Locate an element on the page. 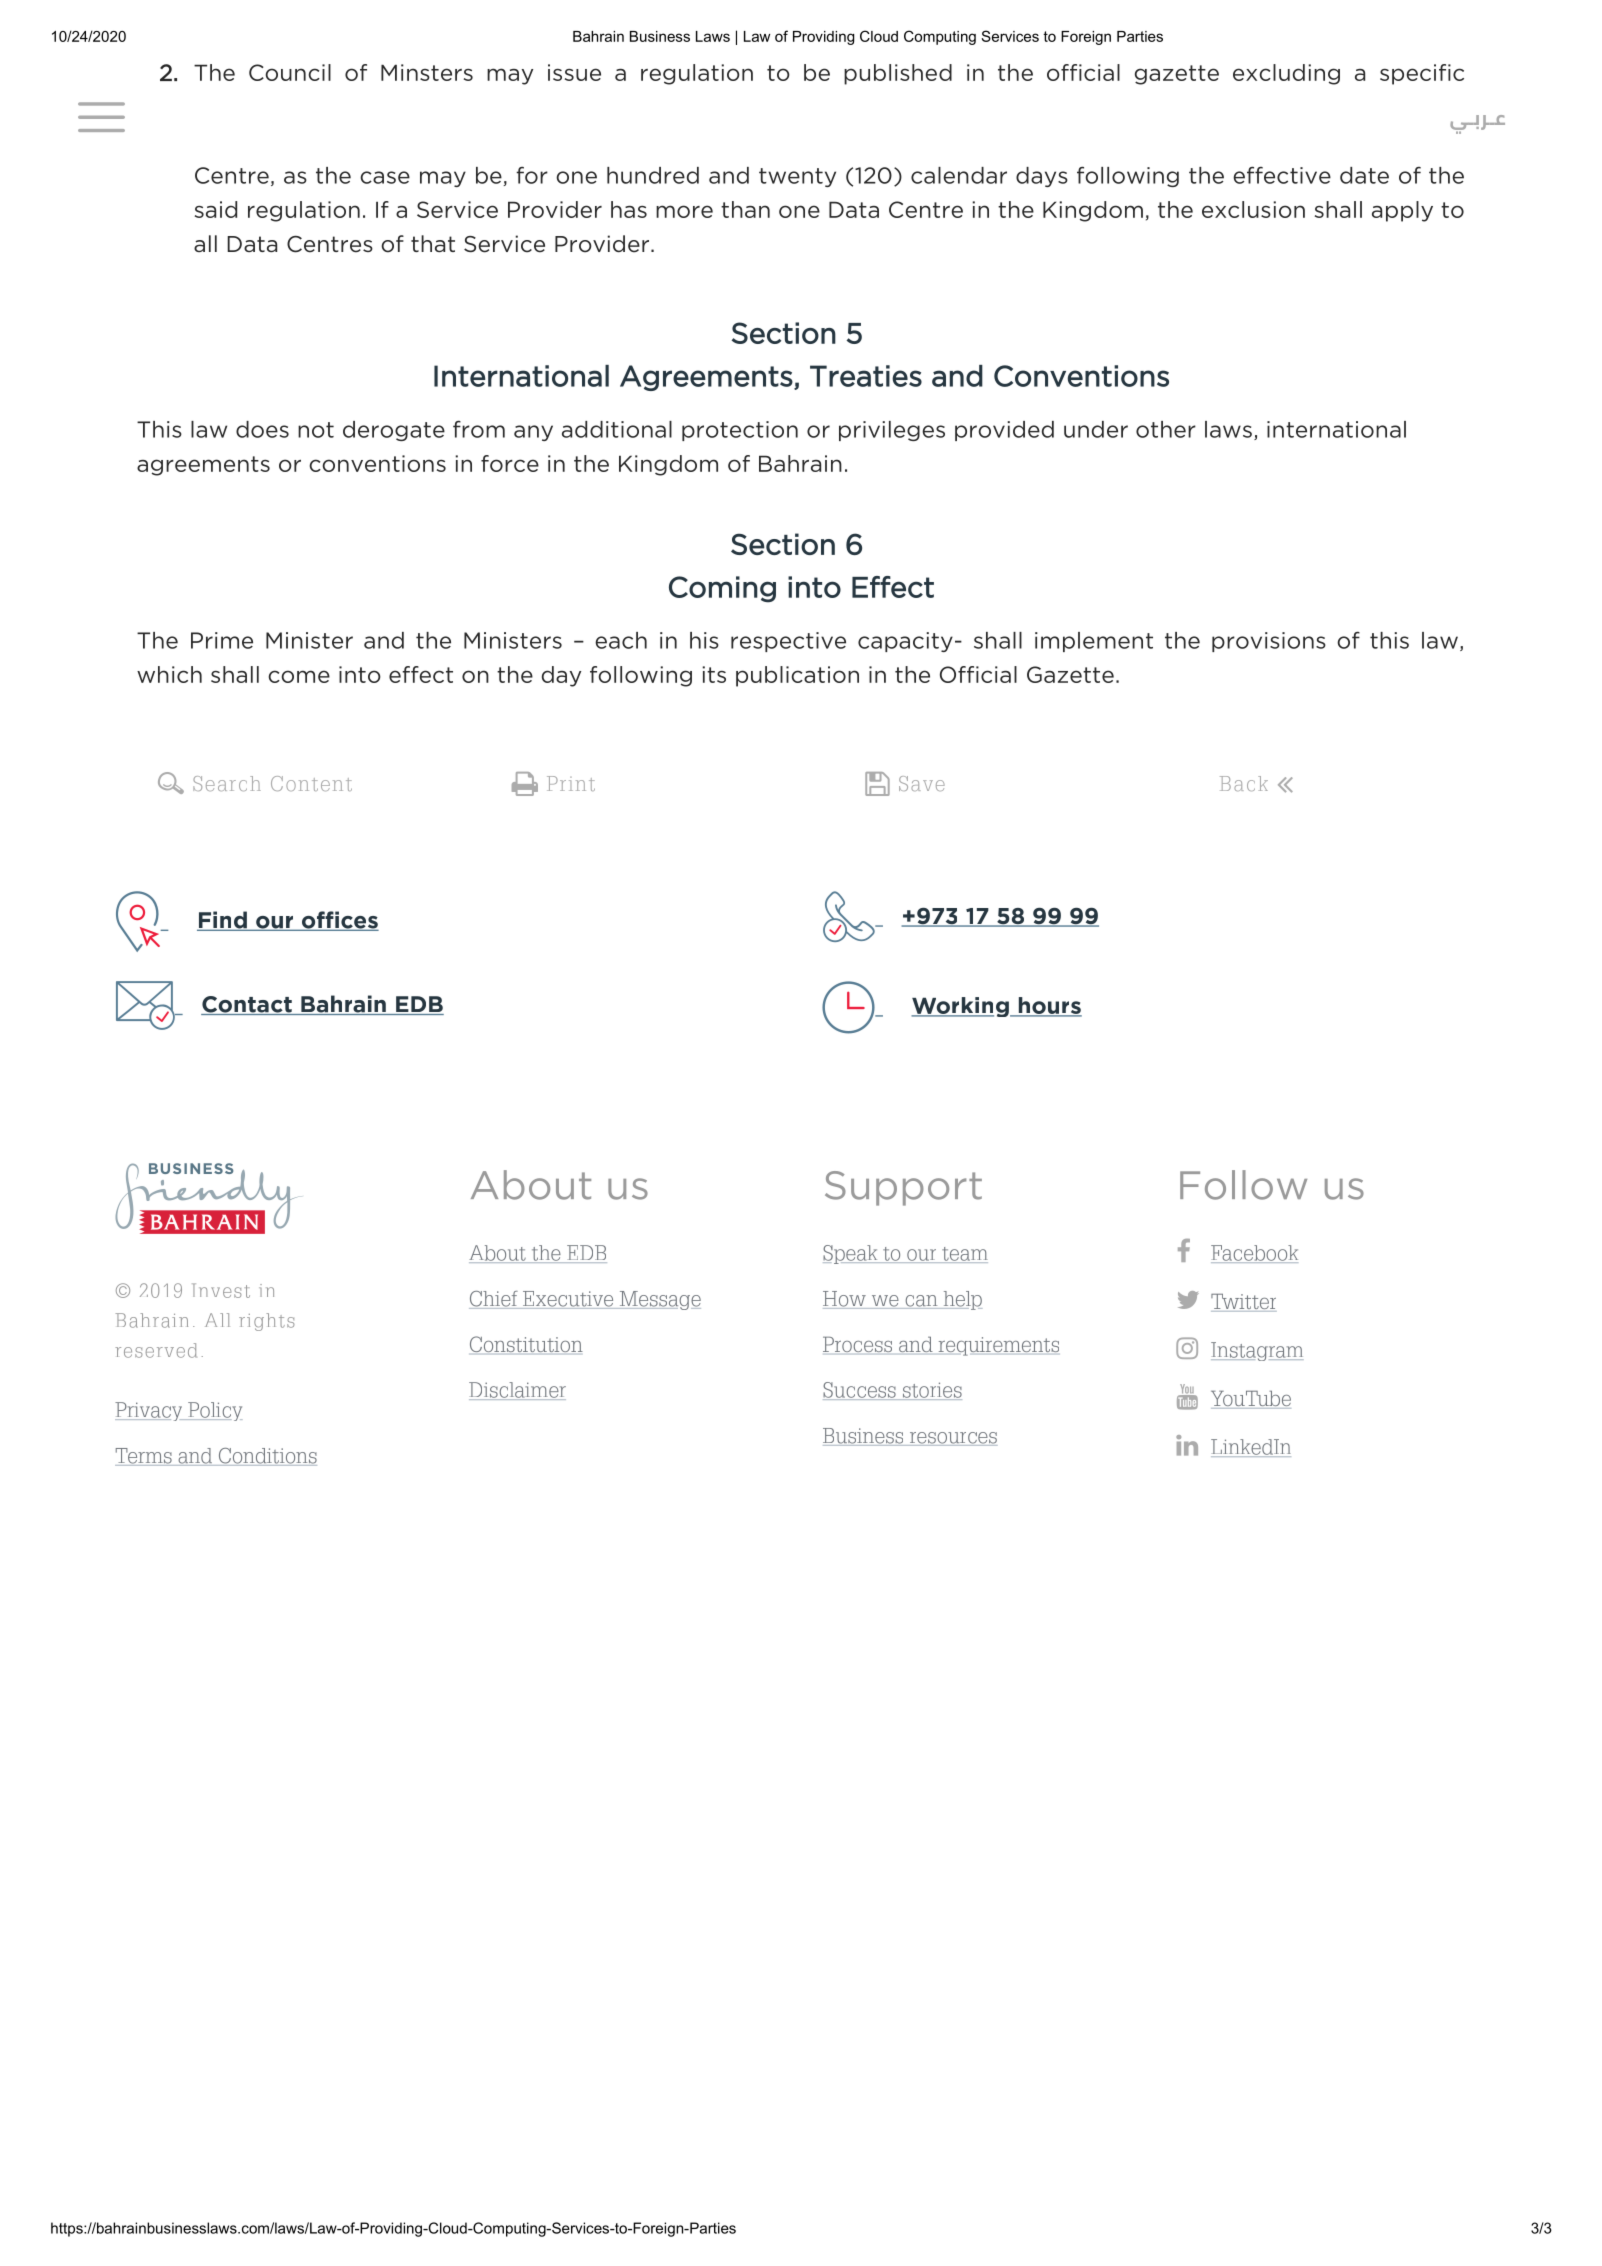 This page has height=2266, width=1602. excluding is located at coordinates (1286, 74).
